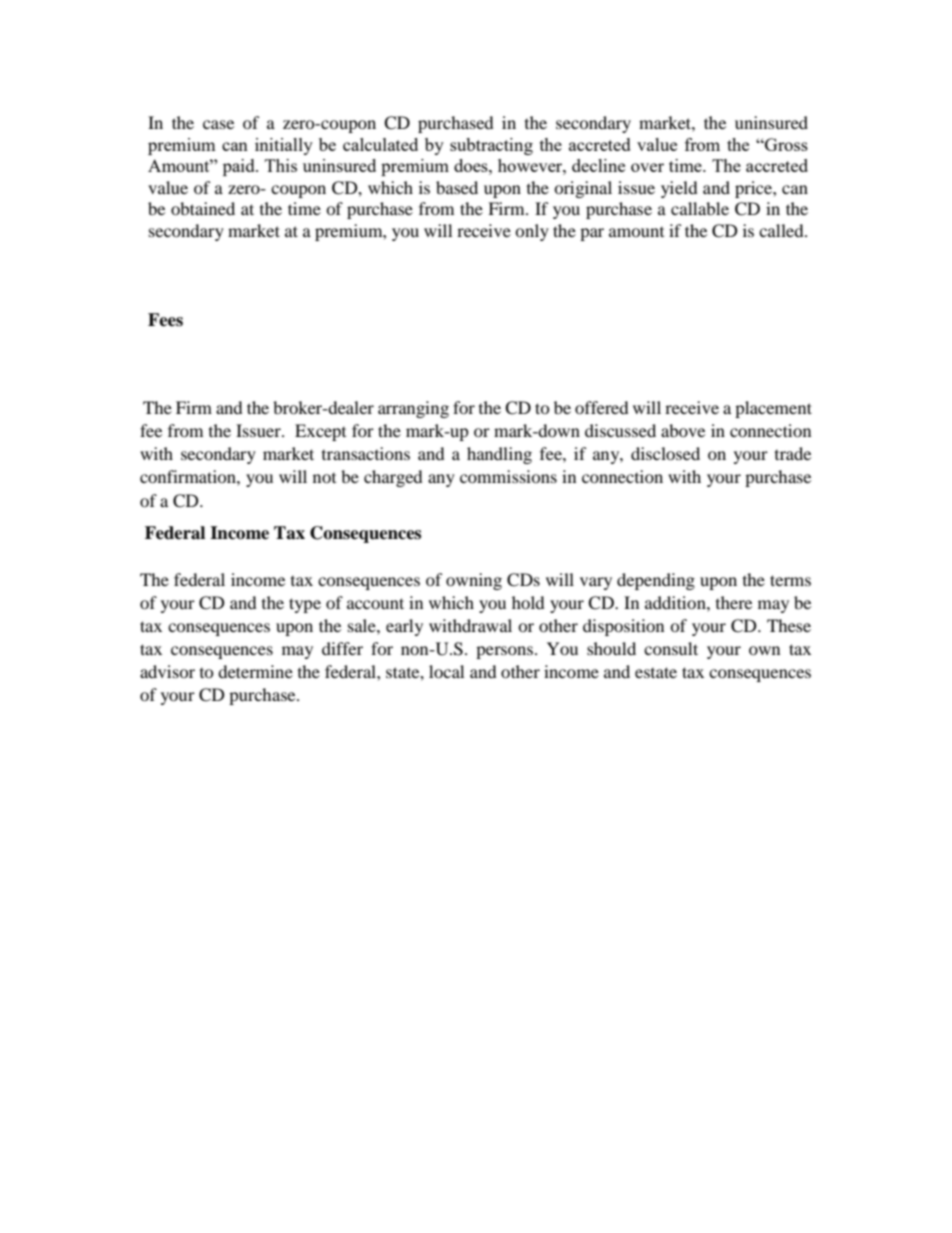  What do you see at coordinates (324, 478) in the document?
I see `not` at bounding box center [324, 478].
